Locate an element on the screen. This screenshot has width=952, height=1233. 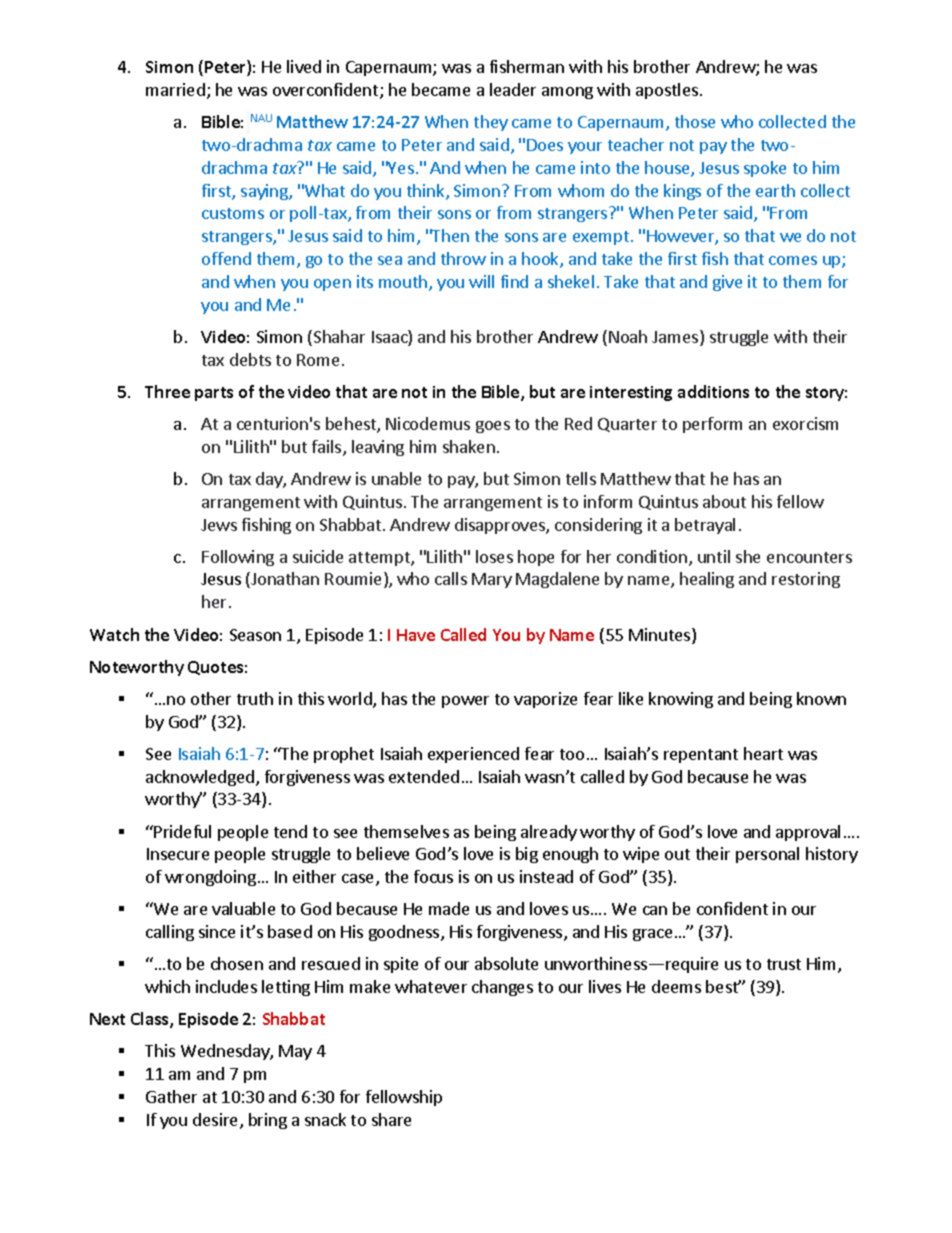
those is located at coordinates (695, 121).
